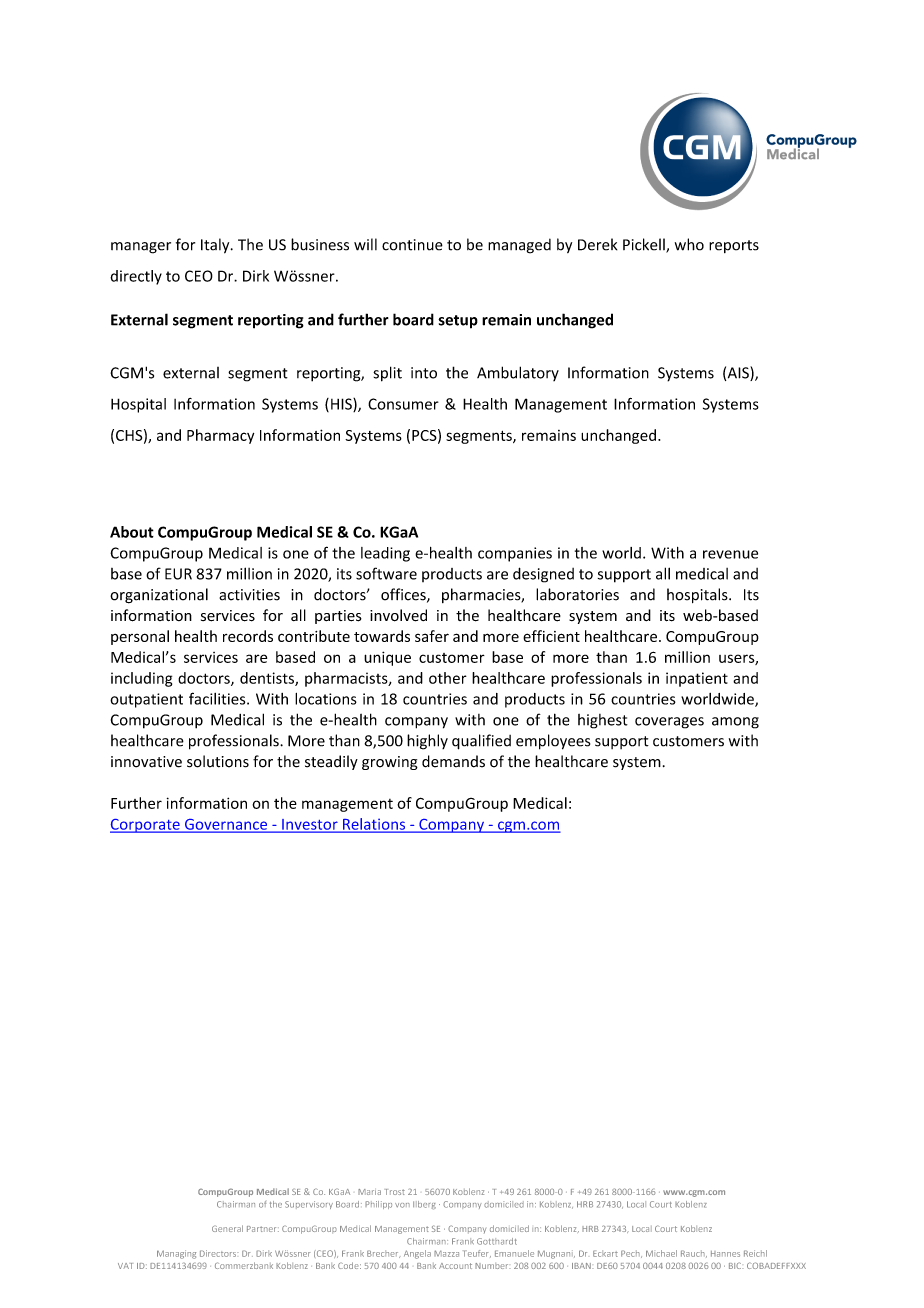 The width and height of the document is (924, 1308). What do you see at coordinates (216, 246) in the document?
I see `Italy` at bounding box center [216, 246].
